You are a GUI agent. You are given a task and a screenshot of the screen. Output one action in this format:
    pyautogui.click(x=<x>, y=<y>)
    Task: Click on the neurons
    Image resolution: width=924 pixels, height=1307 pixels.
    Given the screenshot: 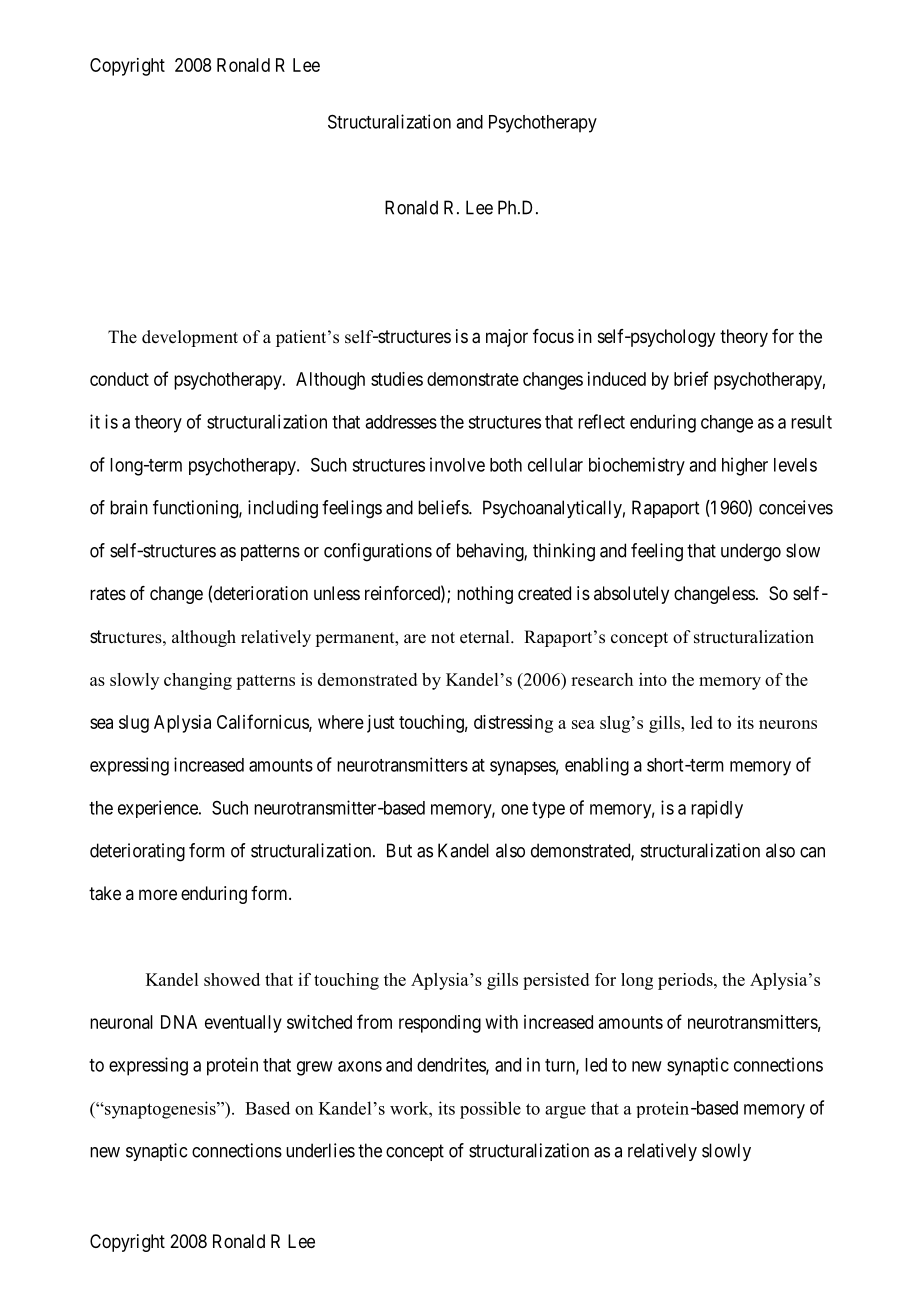 What is the action you would take?
    pyautogui.click(x=788, y=724)
